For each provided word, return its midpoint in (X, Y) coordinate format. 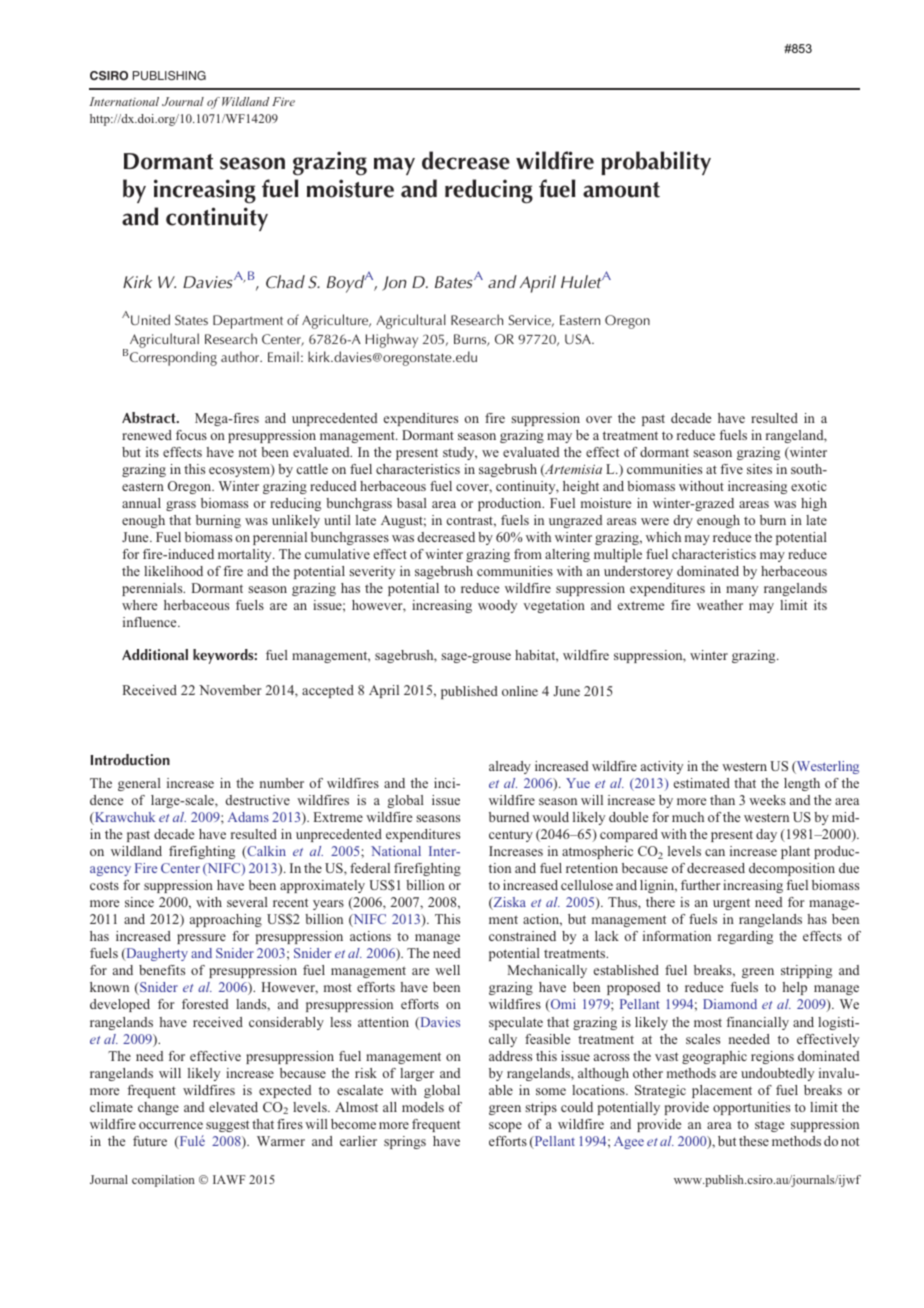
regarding (745, 937)
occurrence (171, 1125)
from (528, 554)
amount (621, 190)
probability (656, 163)
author (241, 356)
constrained (522, 936)
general (139, 784)
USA (579, 339)
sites (759, 469)
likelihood (173, 571)
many (742, 591)
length (802, 784)
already (510, 767)
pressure (201, 939)
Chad (285, 282)
